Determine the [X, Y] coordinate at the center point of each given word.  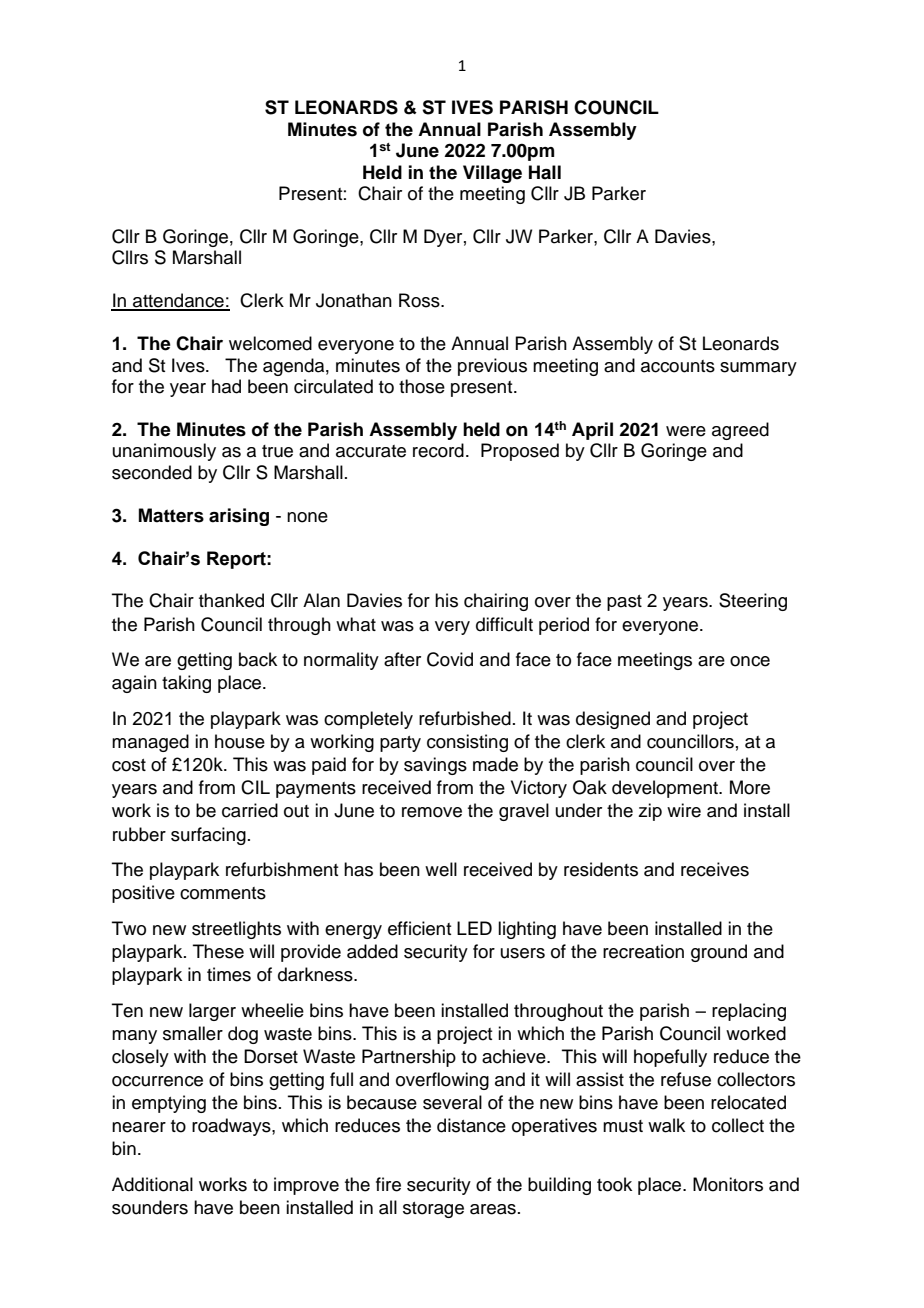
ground [719, 953]
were [686, 431]
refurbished [465, 718]
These [218, 951]
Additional [152, 1184]
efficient [419, 928]
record [438, 450]
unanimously [164, 452]
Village [492, 174]
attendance [178, 301]
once [750, 661]
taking [186, 684]
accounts [678, 366]
